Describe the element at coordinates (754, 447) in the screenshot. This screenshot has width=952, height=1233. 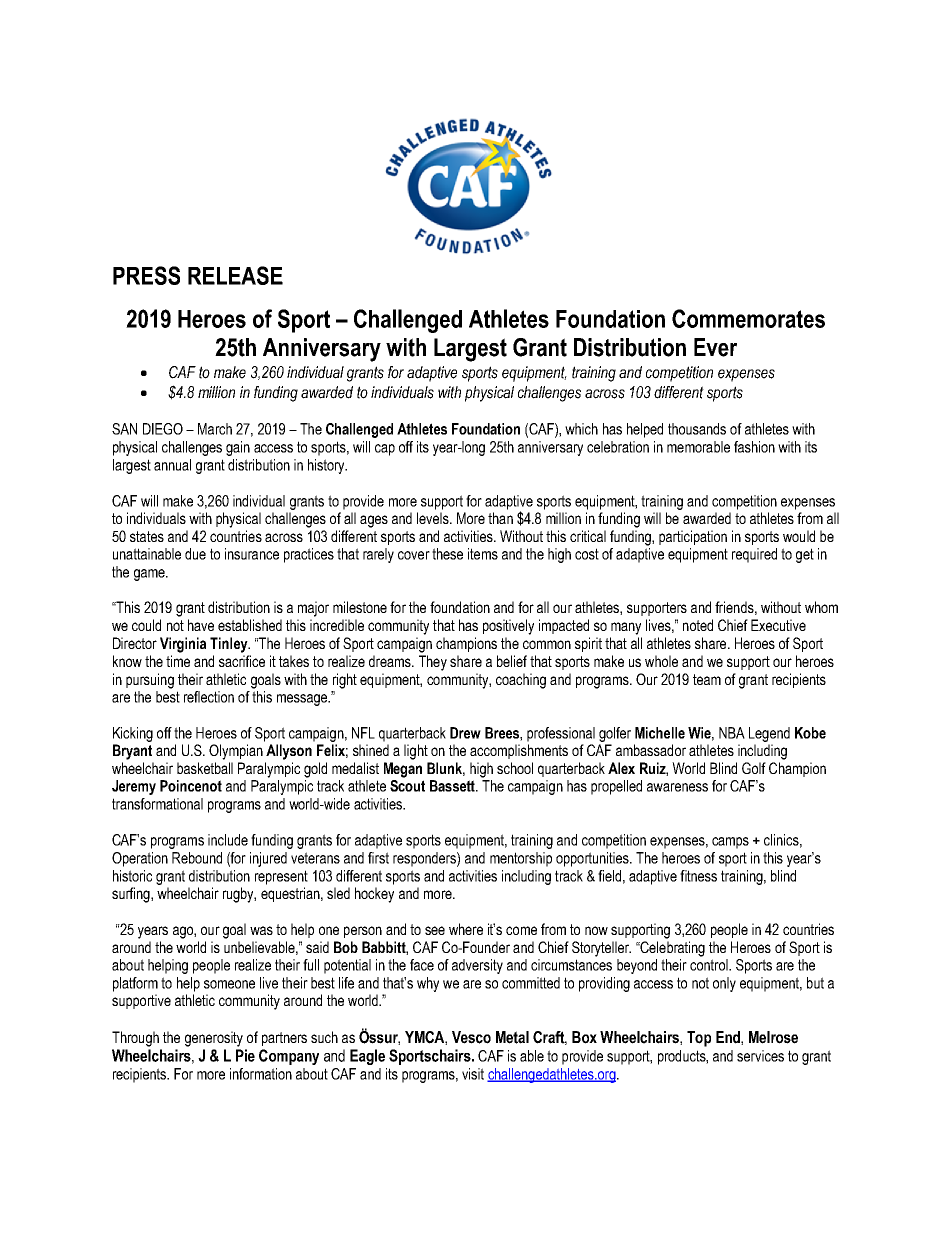
I see `fashion` at that location.
